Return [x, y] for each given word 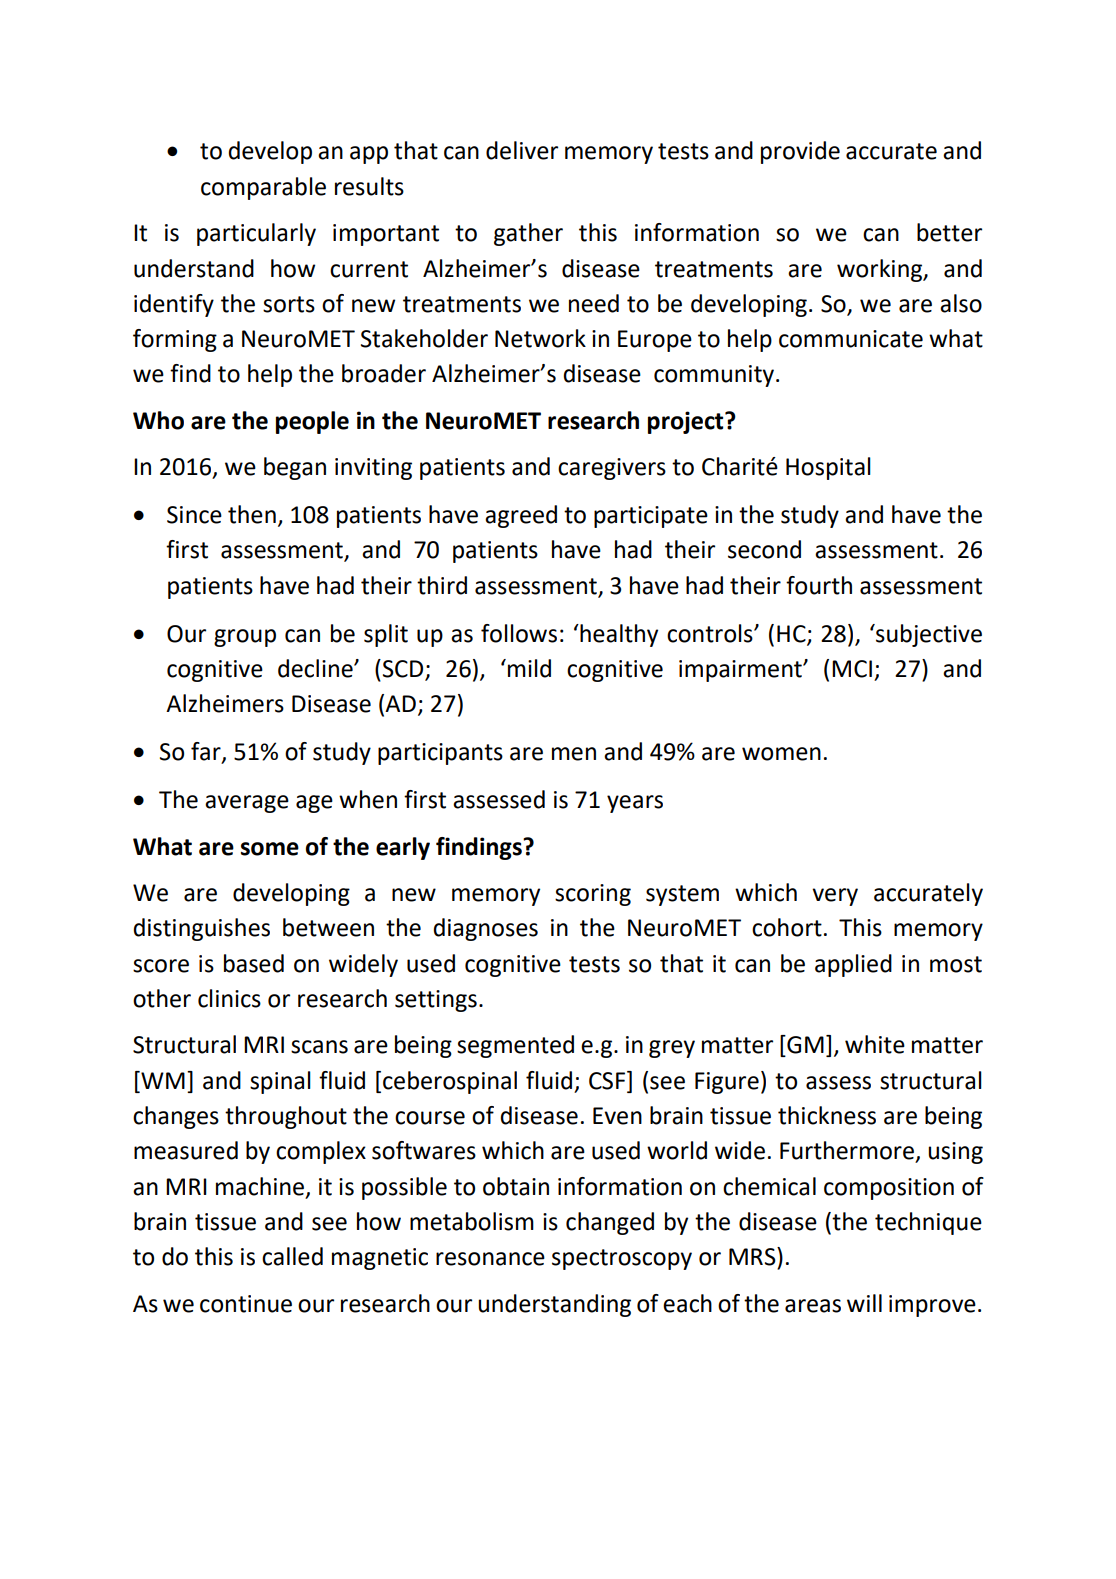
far [207, 752]
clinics [229, 998]
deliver [522, 150]
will [864, 1303]
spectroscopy [622, 1259]
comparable [263, 188]
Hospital [828, 468]
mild [529, 668]
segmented [515, 1046]
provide [800, 152]
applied [853, 965]
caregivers [612, 469]
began [295, 468]
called [292, 1256]
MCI [852, 669]
